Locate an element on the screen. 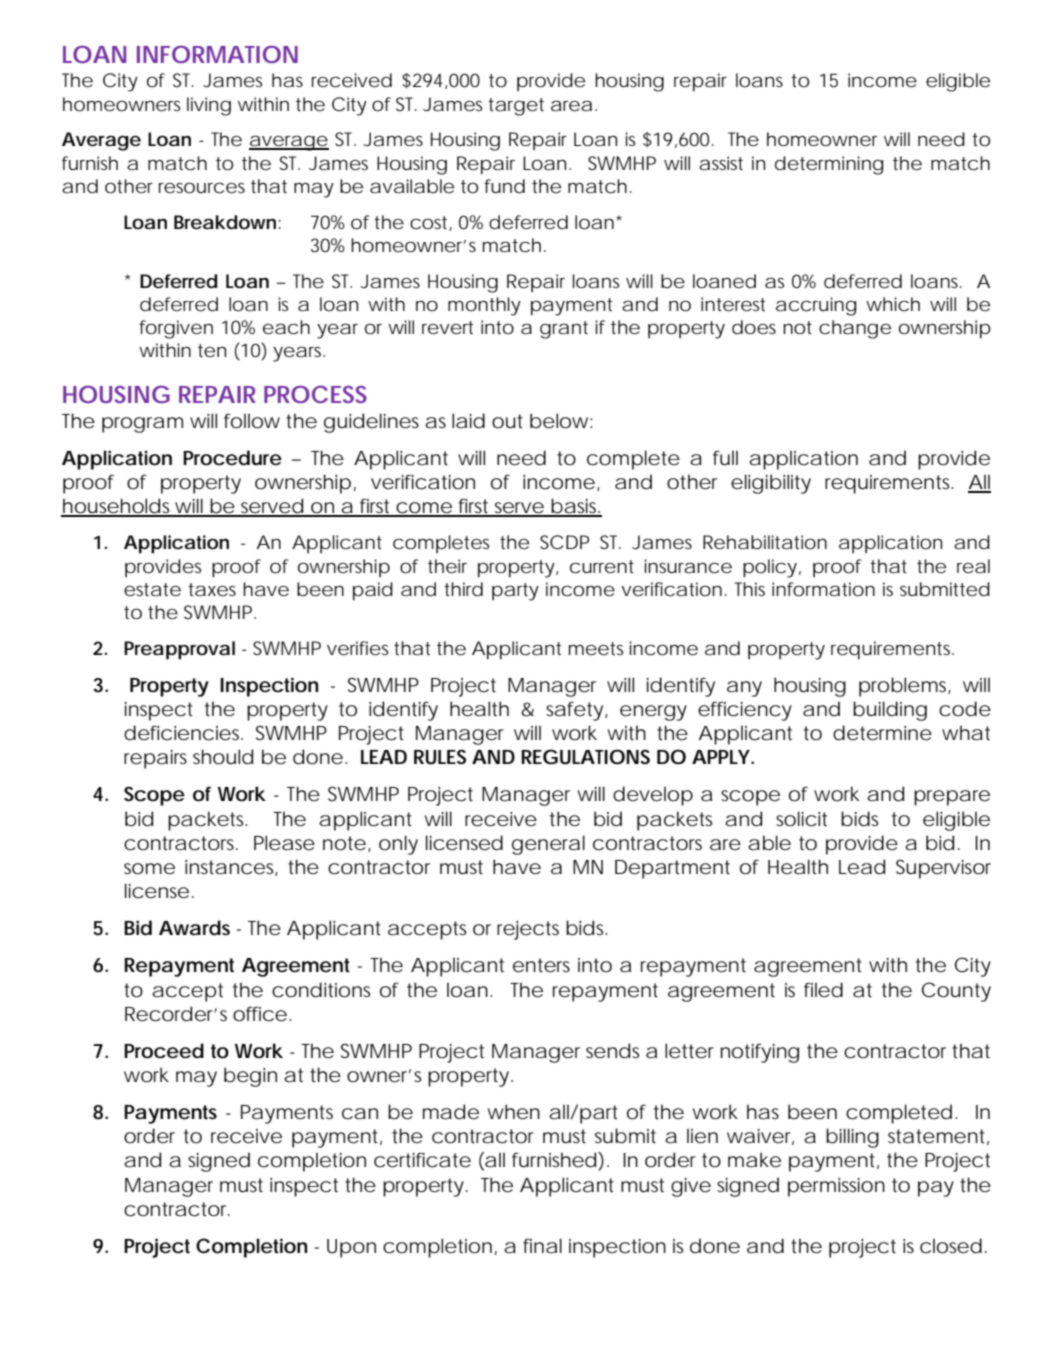 The height and width of the screenshot is (1363, 1053). determining is located at coordinates (829, 165).
